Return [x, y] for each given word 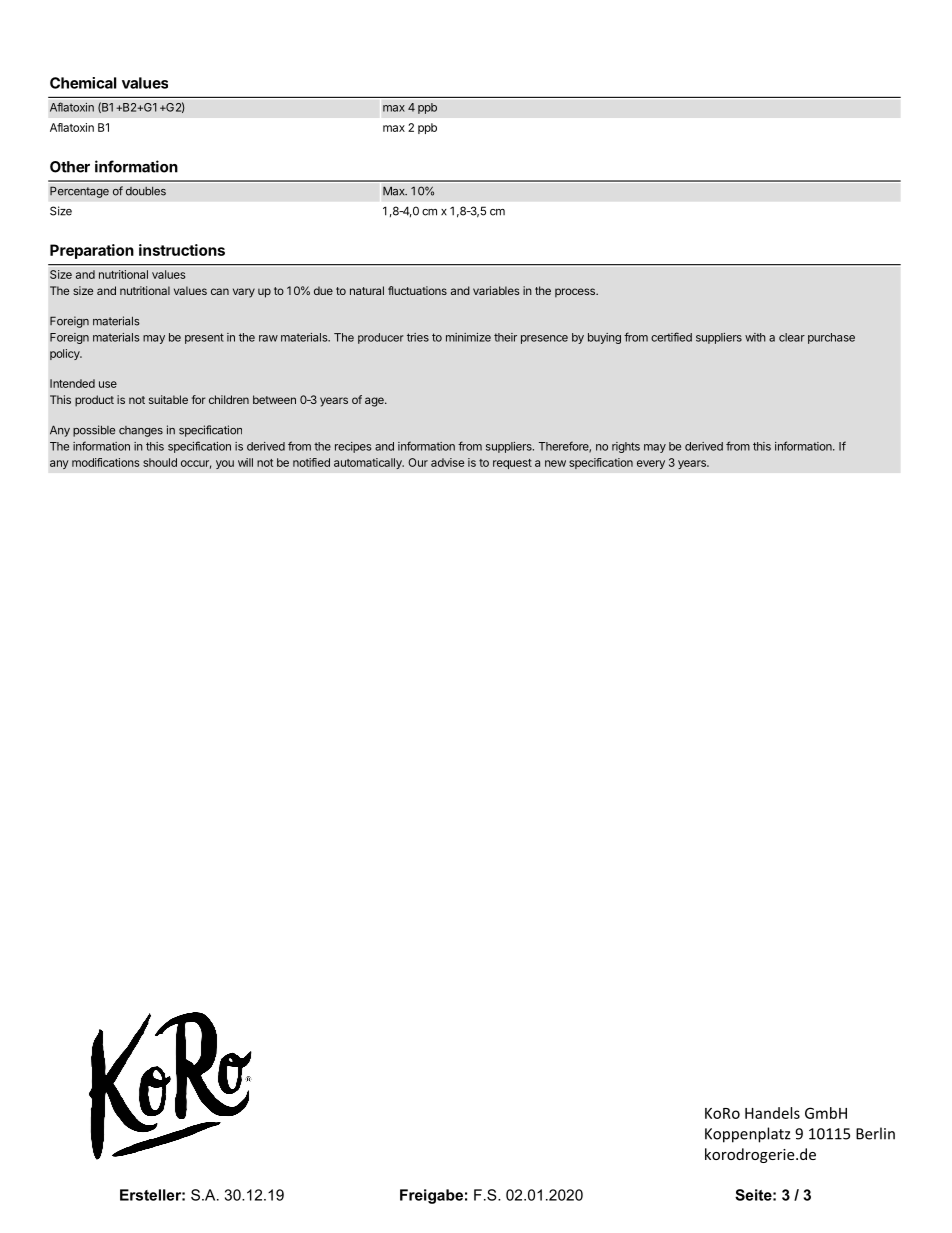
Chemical [83, 83]
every [651, 464]
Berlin [875, 1133]
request [512, 464]
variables [496, 290]
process [576, 293]
